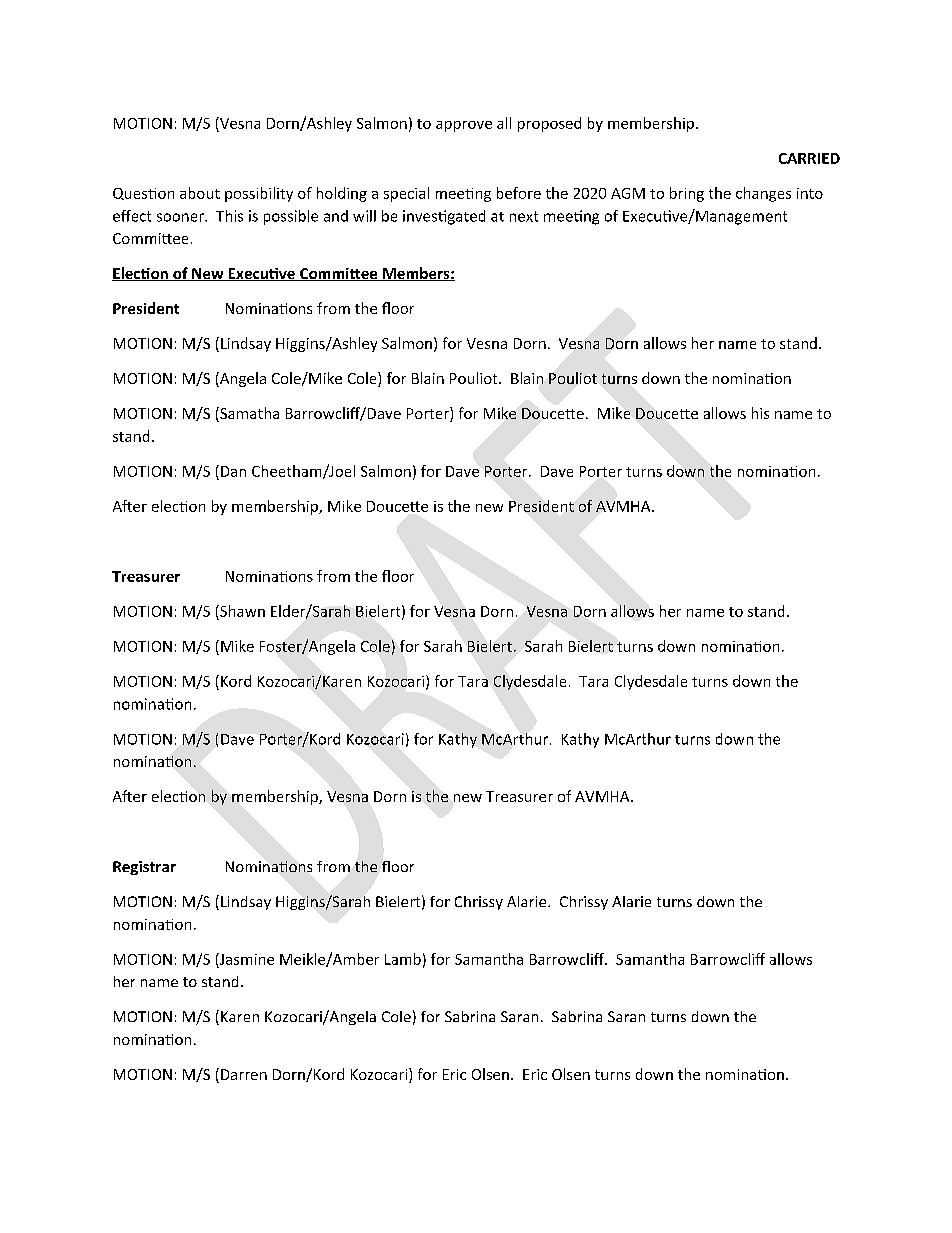 This document has height=1233, width=952. What do you see at coordinates (464, 126) in the document?
I see `approve` at bounding box center [464, 126].
